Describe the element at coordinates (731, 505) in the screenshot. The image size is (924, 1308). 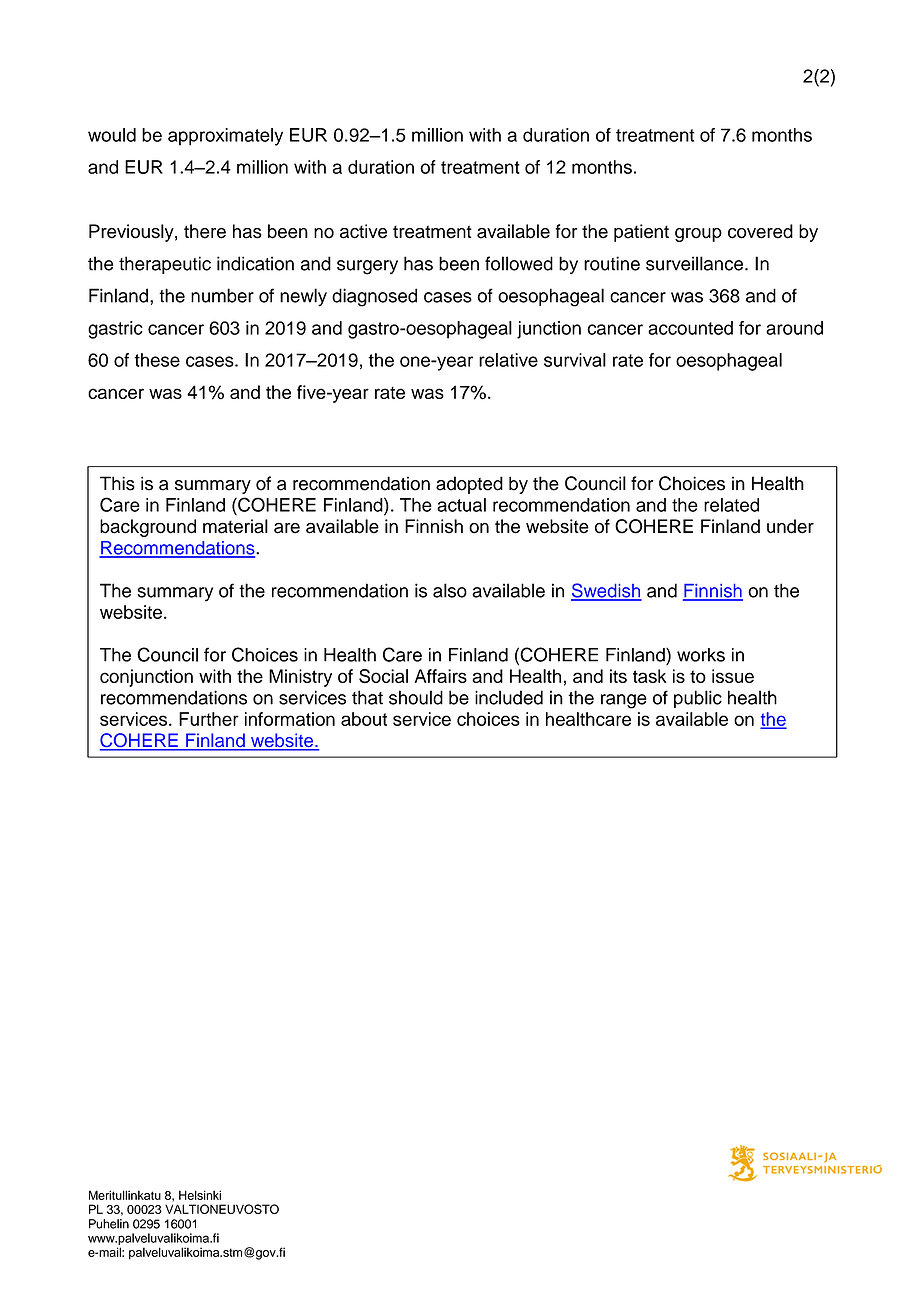
I see `related` at that location.
